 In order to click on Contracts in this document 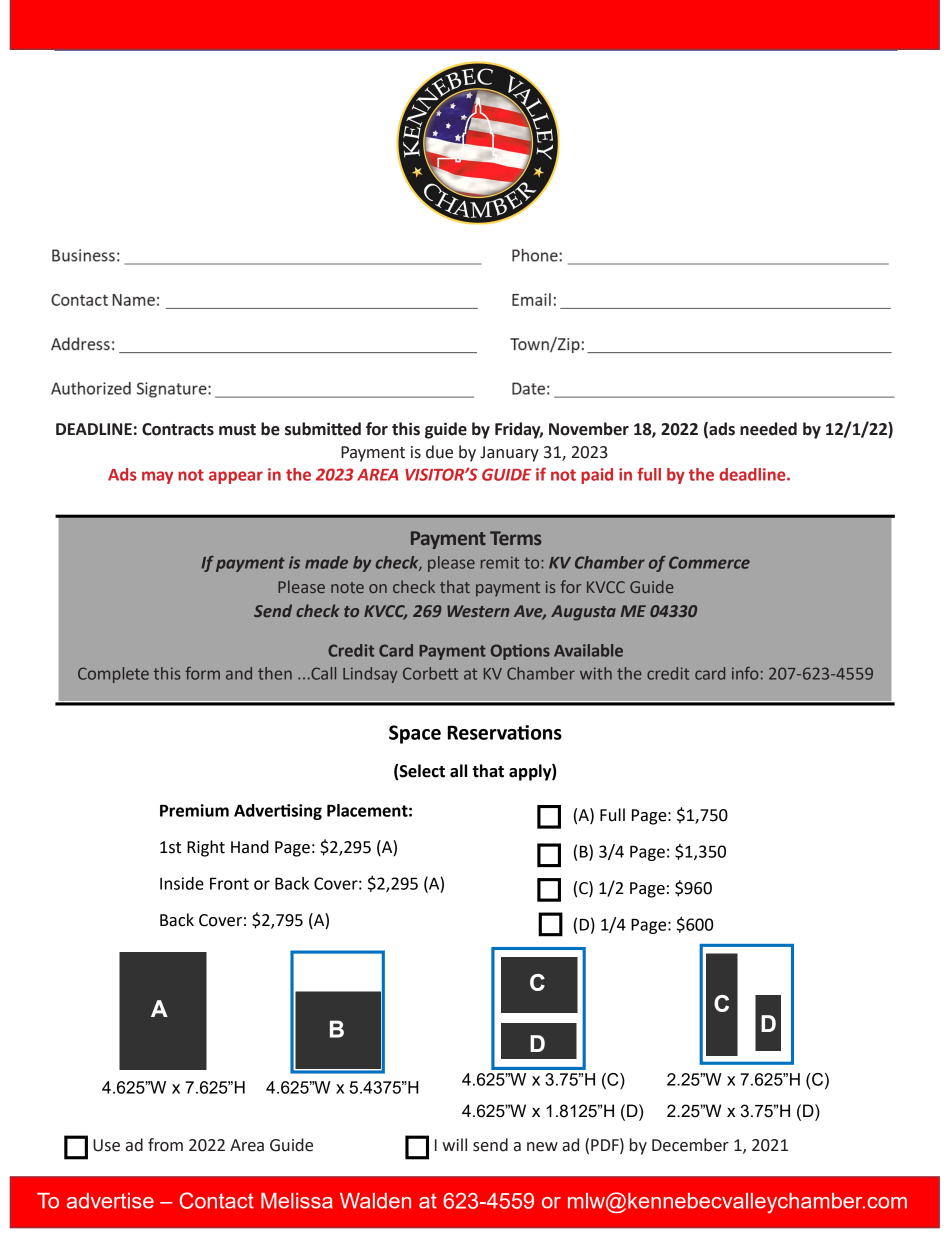, I will do `click(178, 429)`.
